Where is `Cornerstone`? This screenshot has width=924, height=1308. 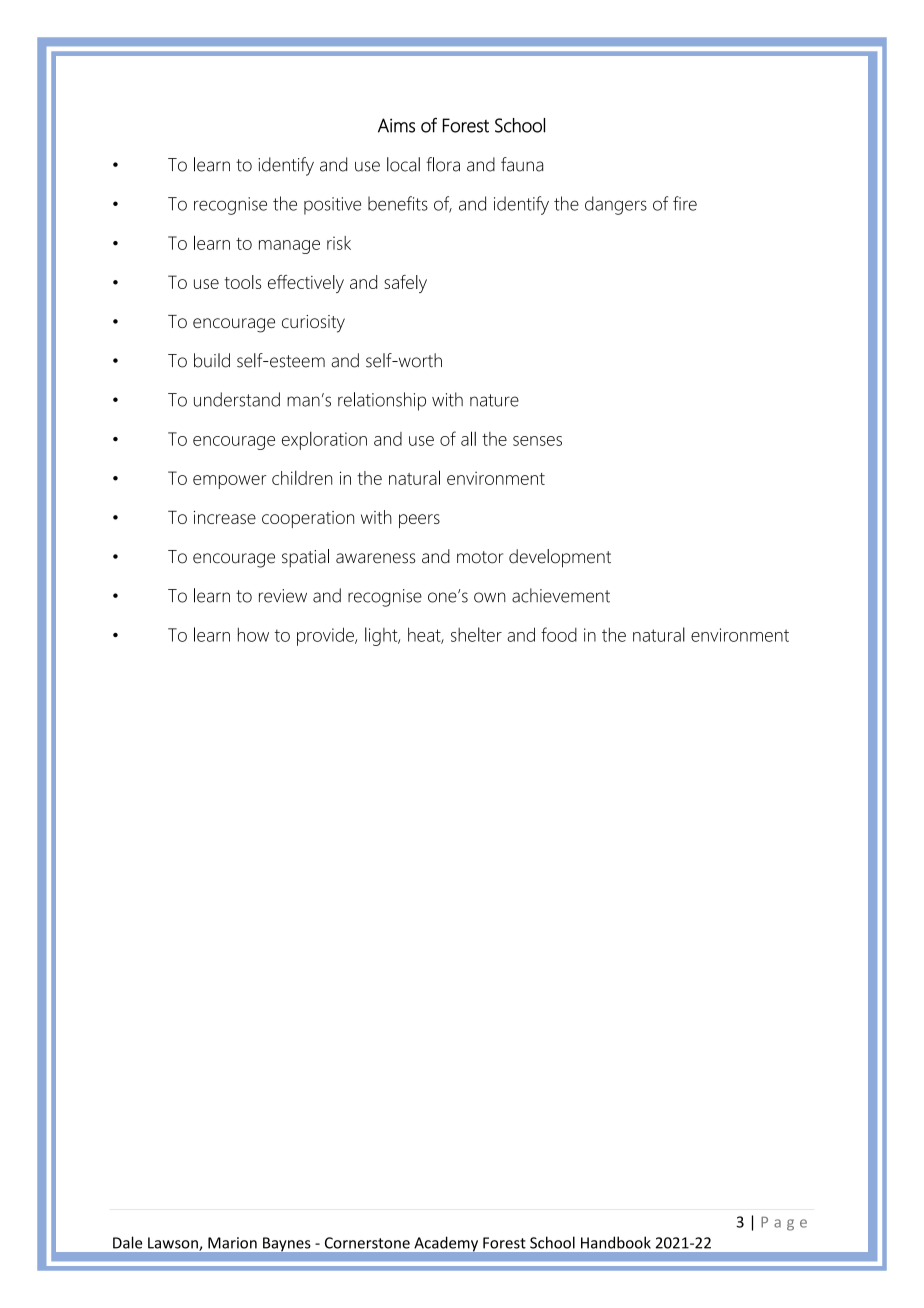 Cornerstone is located at coordinates (367, 1243).
